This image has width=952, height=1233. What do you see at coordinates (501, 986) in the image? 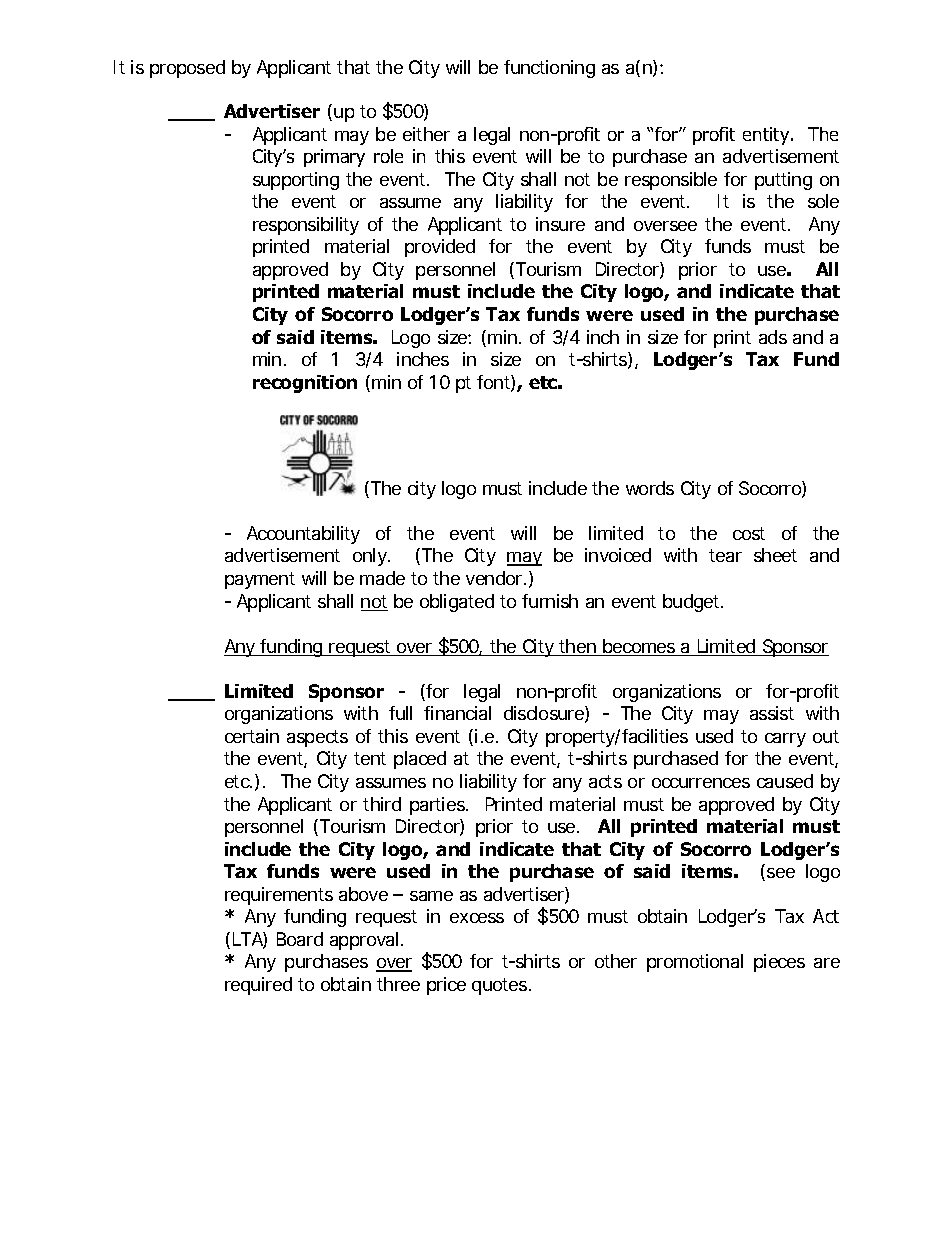
I see `quotes` at bounding box center [501, 986].
